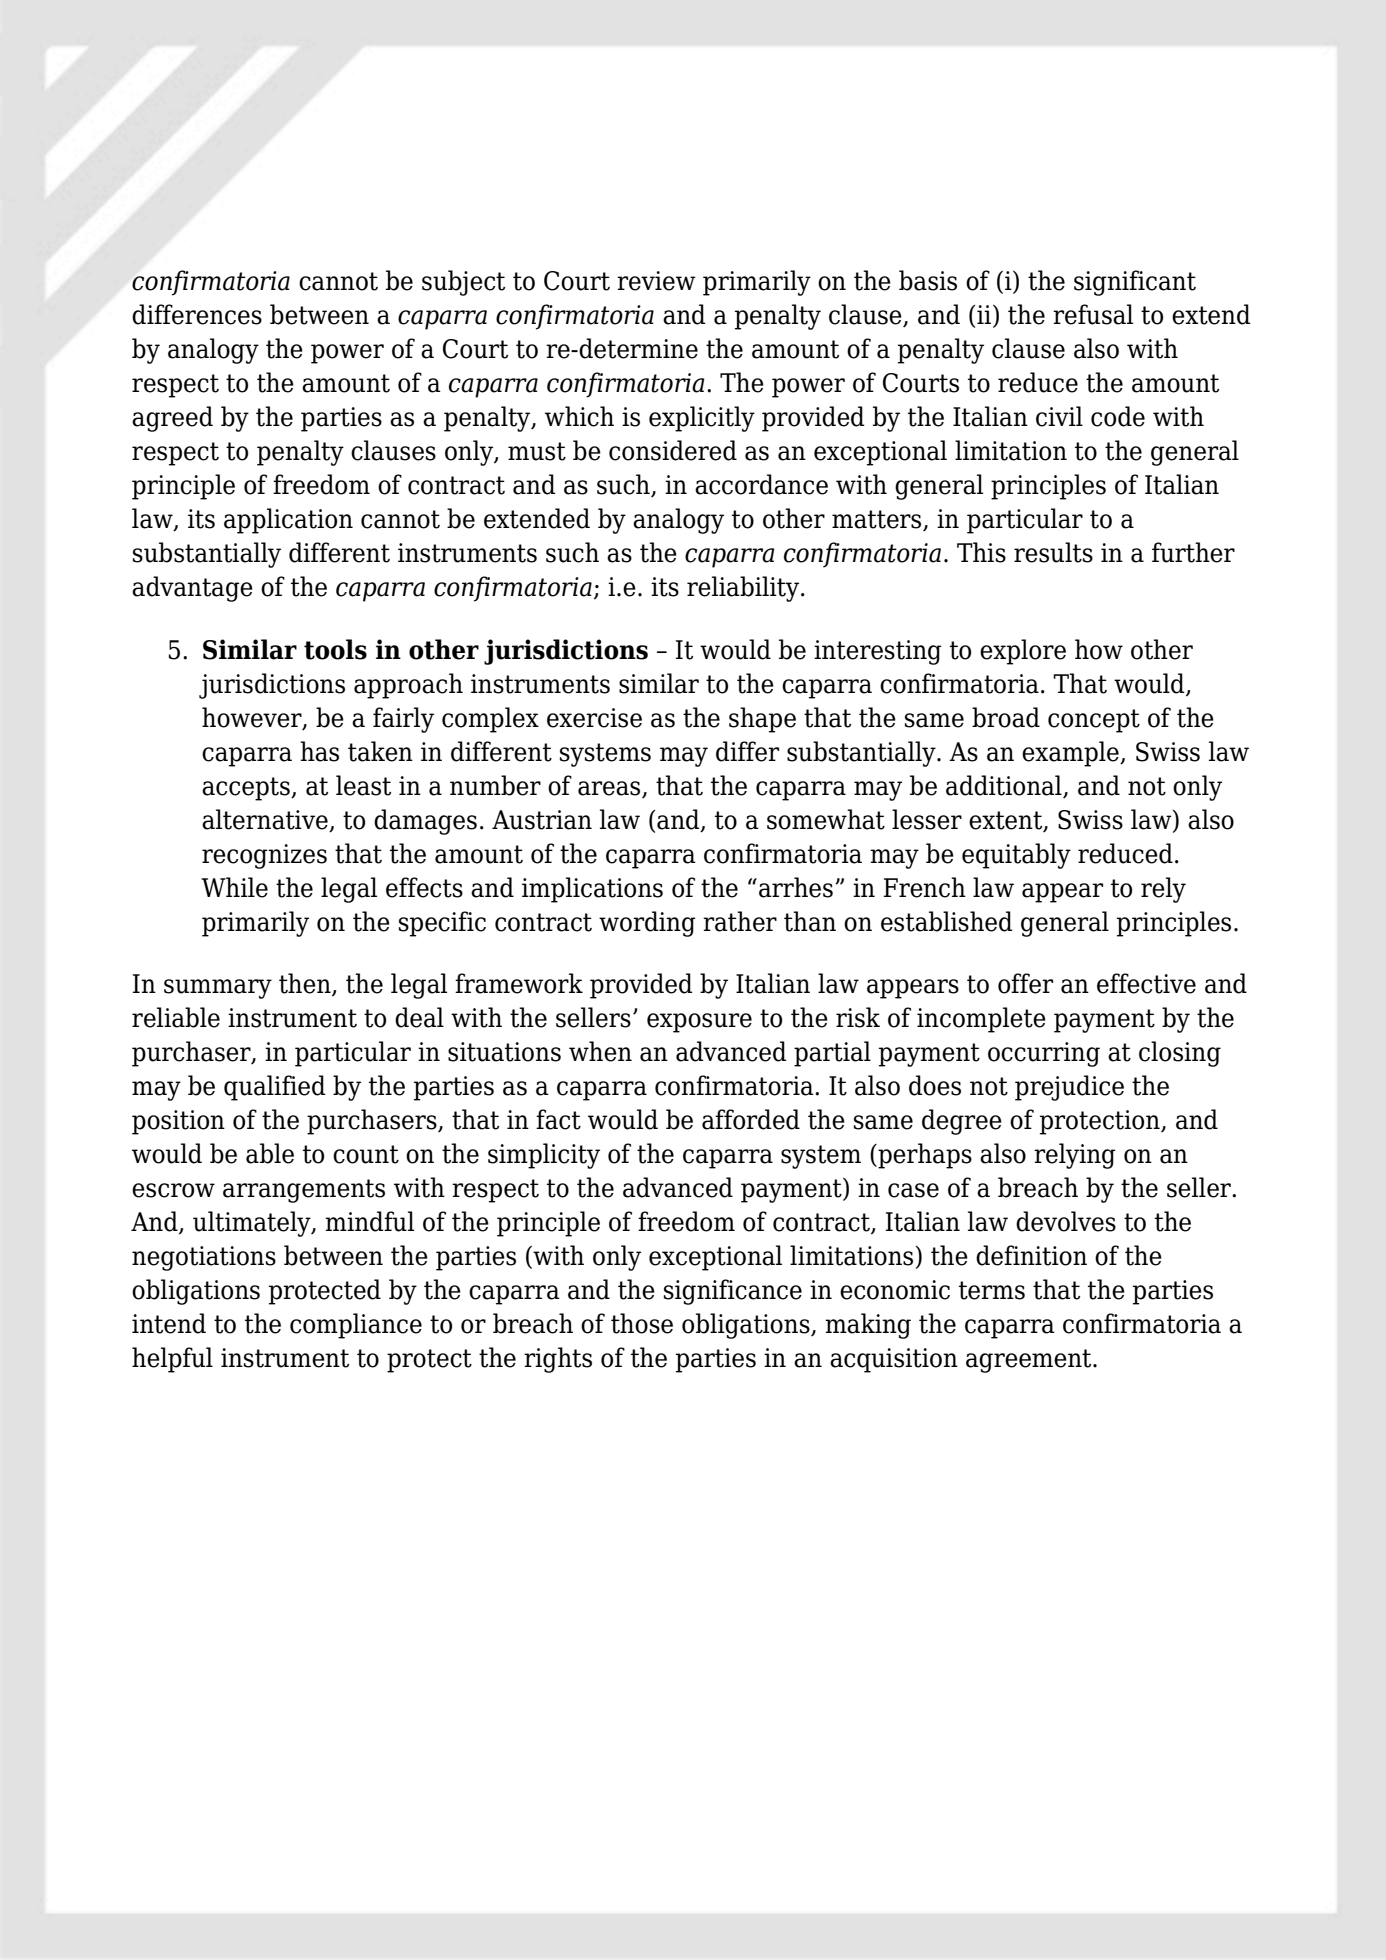 The width and height of the document is (1386, 1960). Describe the element at coordinates (656, 281) in the document. I see `review` at that location.
